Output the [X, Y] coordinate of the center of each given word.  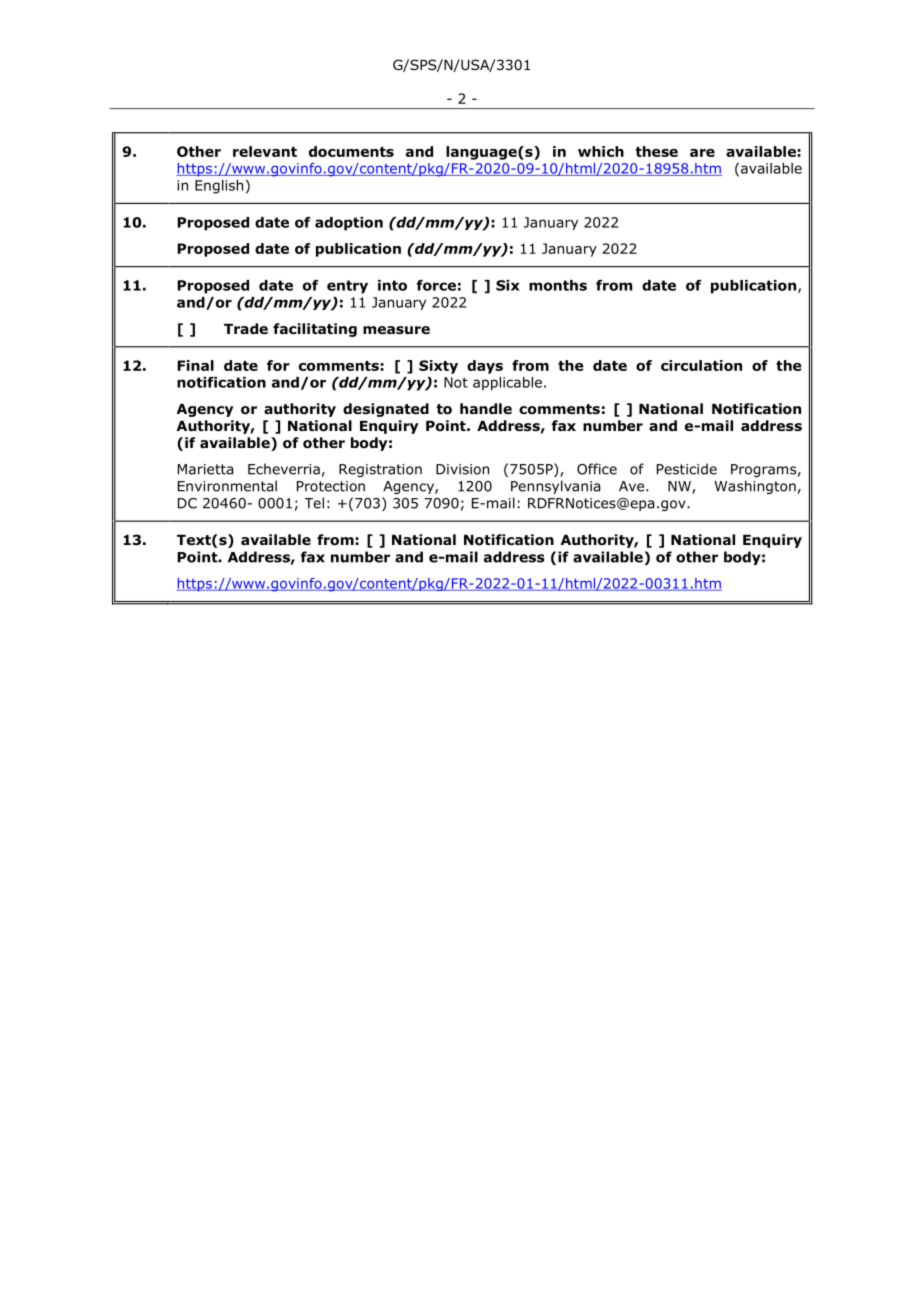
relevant [265, 151]
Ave [633, 486]
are [702, 153]
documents [351, 151]
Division [462, 469]
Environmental [227, 486]
